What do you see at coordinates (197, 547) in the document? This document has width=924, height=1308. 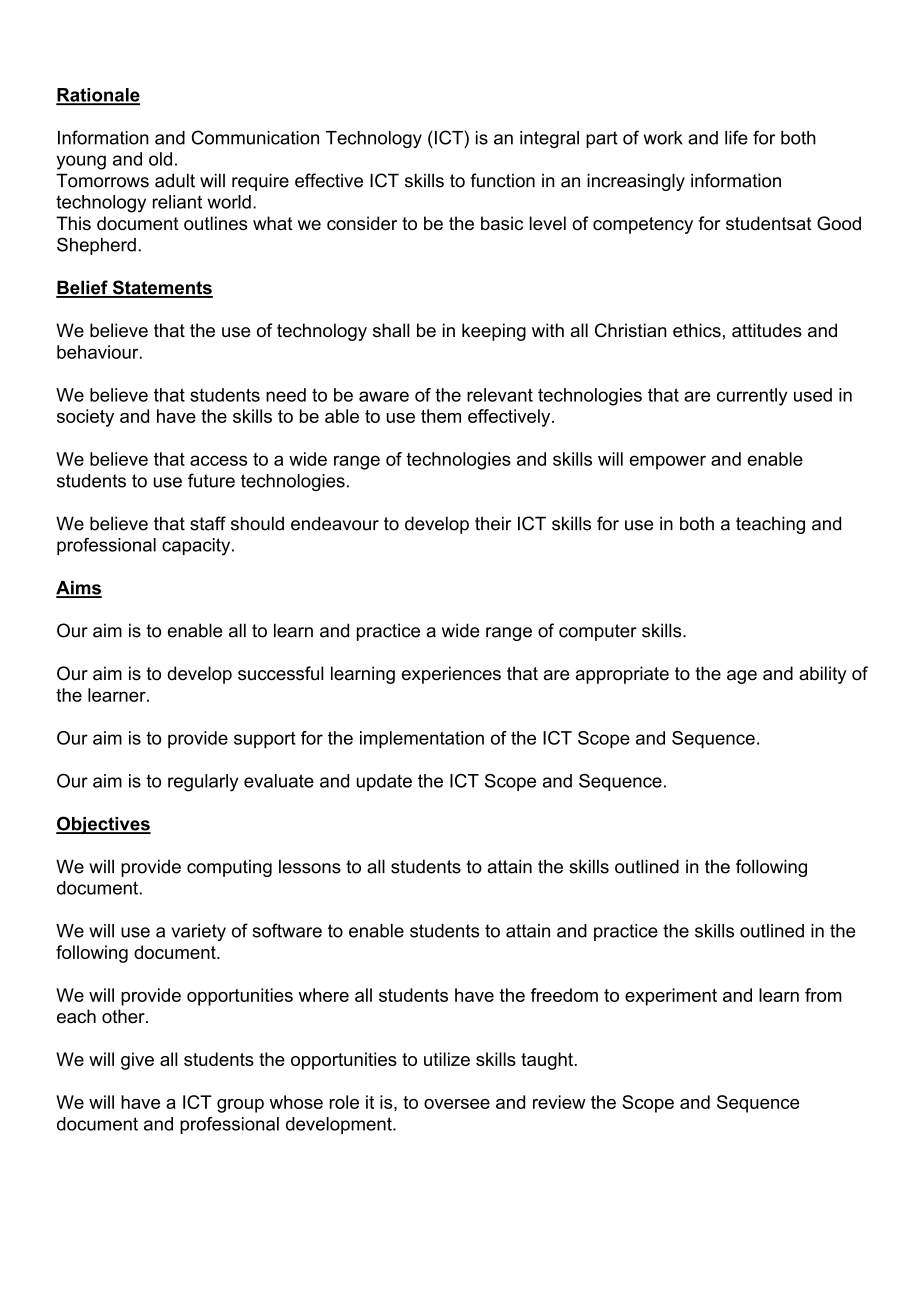 I see `capacity` at bounding box center [197, 547].
